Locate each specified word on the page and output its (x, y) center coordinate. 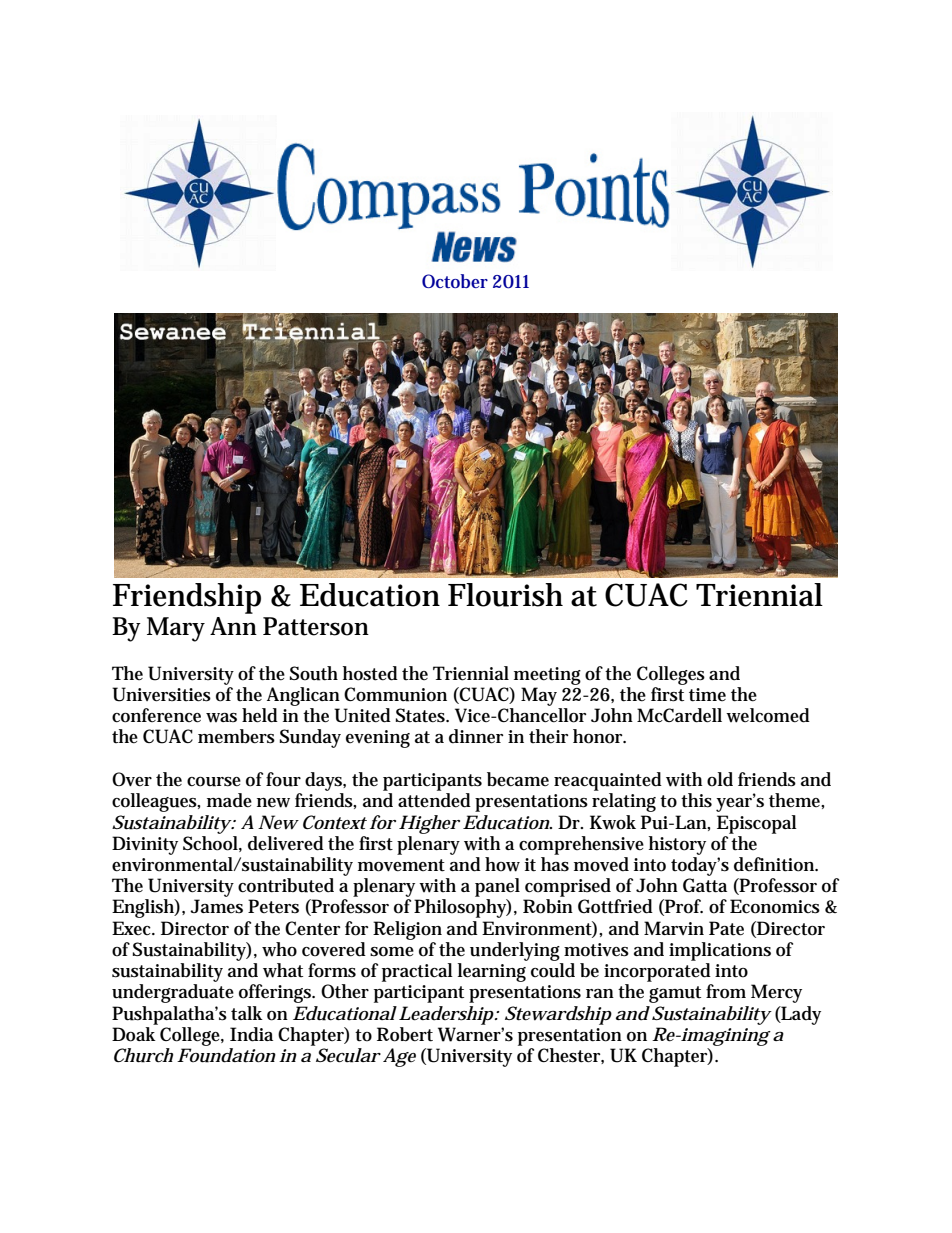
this (696, 800)
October (455, 281)
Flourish (505, 595)
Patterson (316, 626)
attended (434, 800)
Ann (233, 626)
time (707, 695)
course (214, 782)
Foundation (226, 1055)
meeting (547, 676)
